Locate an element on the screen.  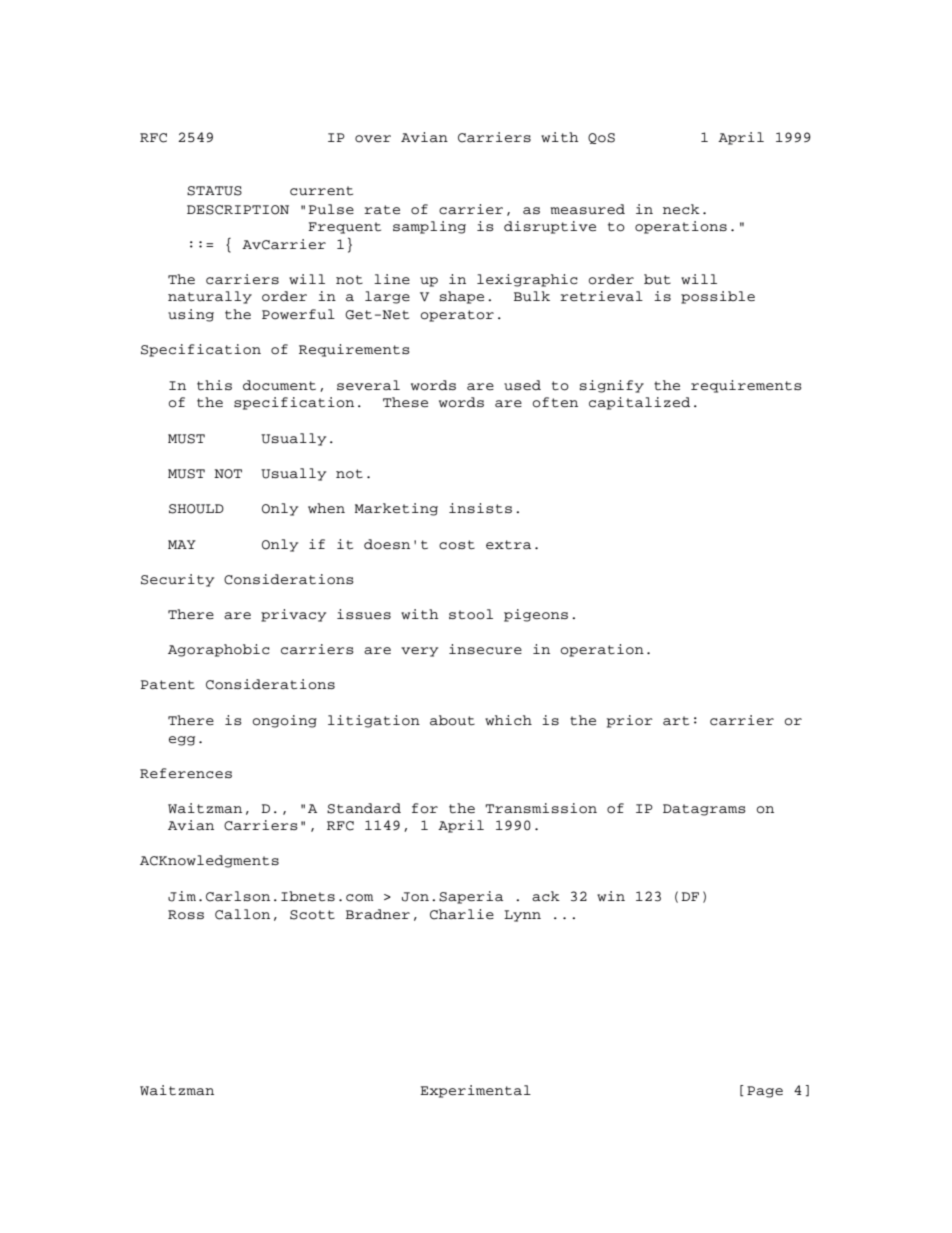
Experimental is located at coordinates (475, 1091).
